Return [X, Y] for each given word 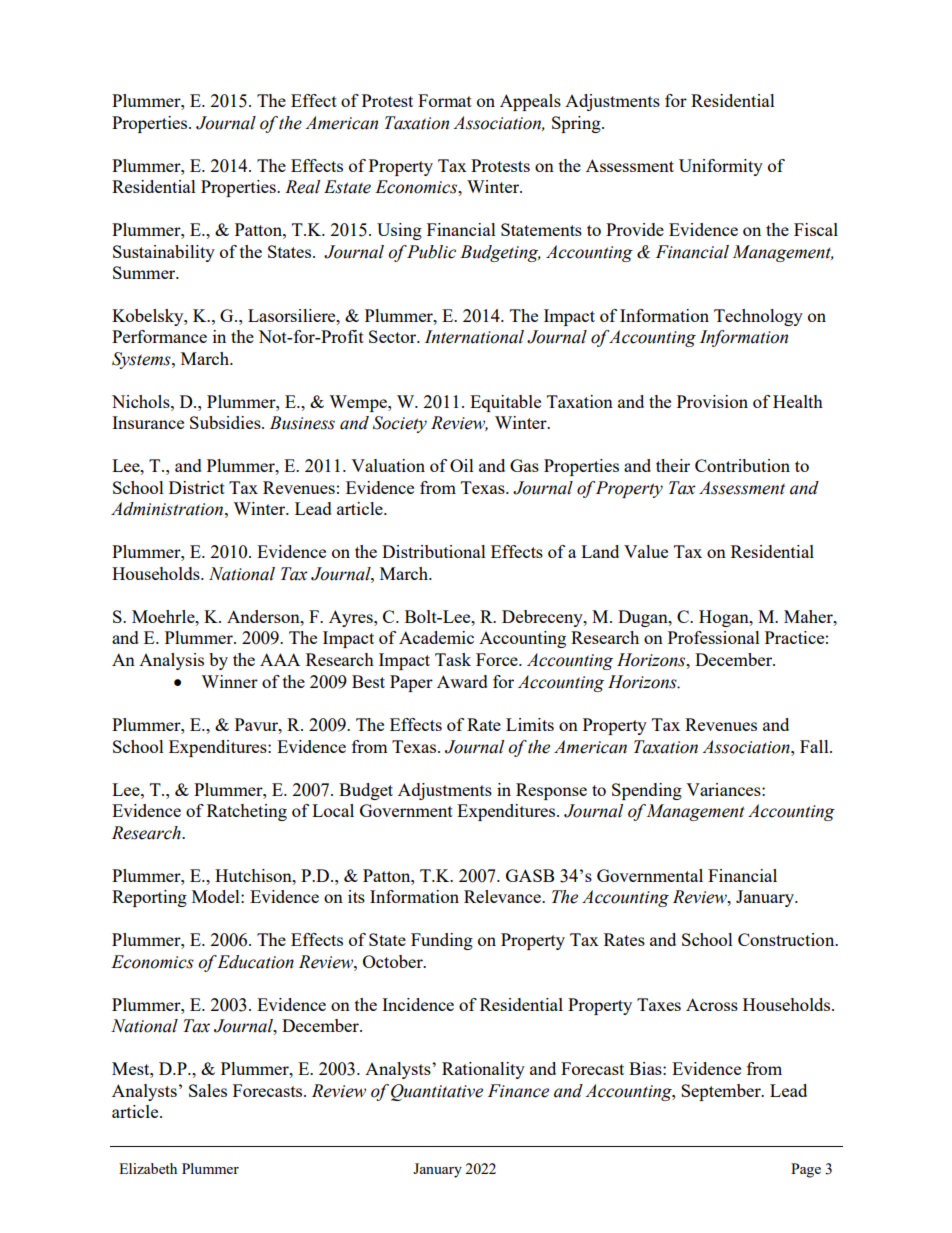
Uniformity [721, 167]
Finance [518, 1091]
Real [302, 187]
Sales [208, 1090]
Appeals [530, 102]
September [722, 1092]
